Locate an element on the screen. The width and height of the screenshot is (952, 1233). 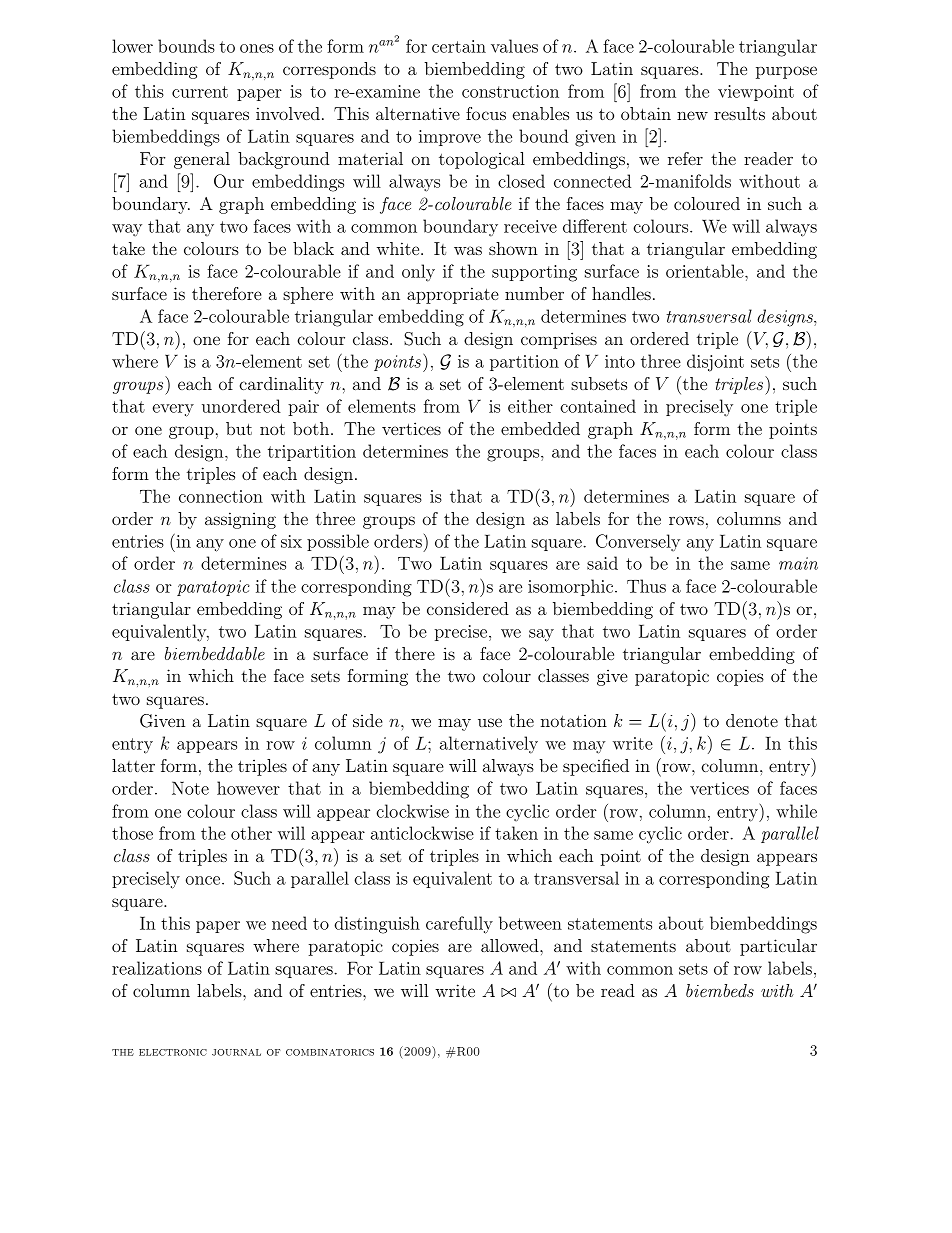
disjoint is located at coordinates (715, 363).
